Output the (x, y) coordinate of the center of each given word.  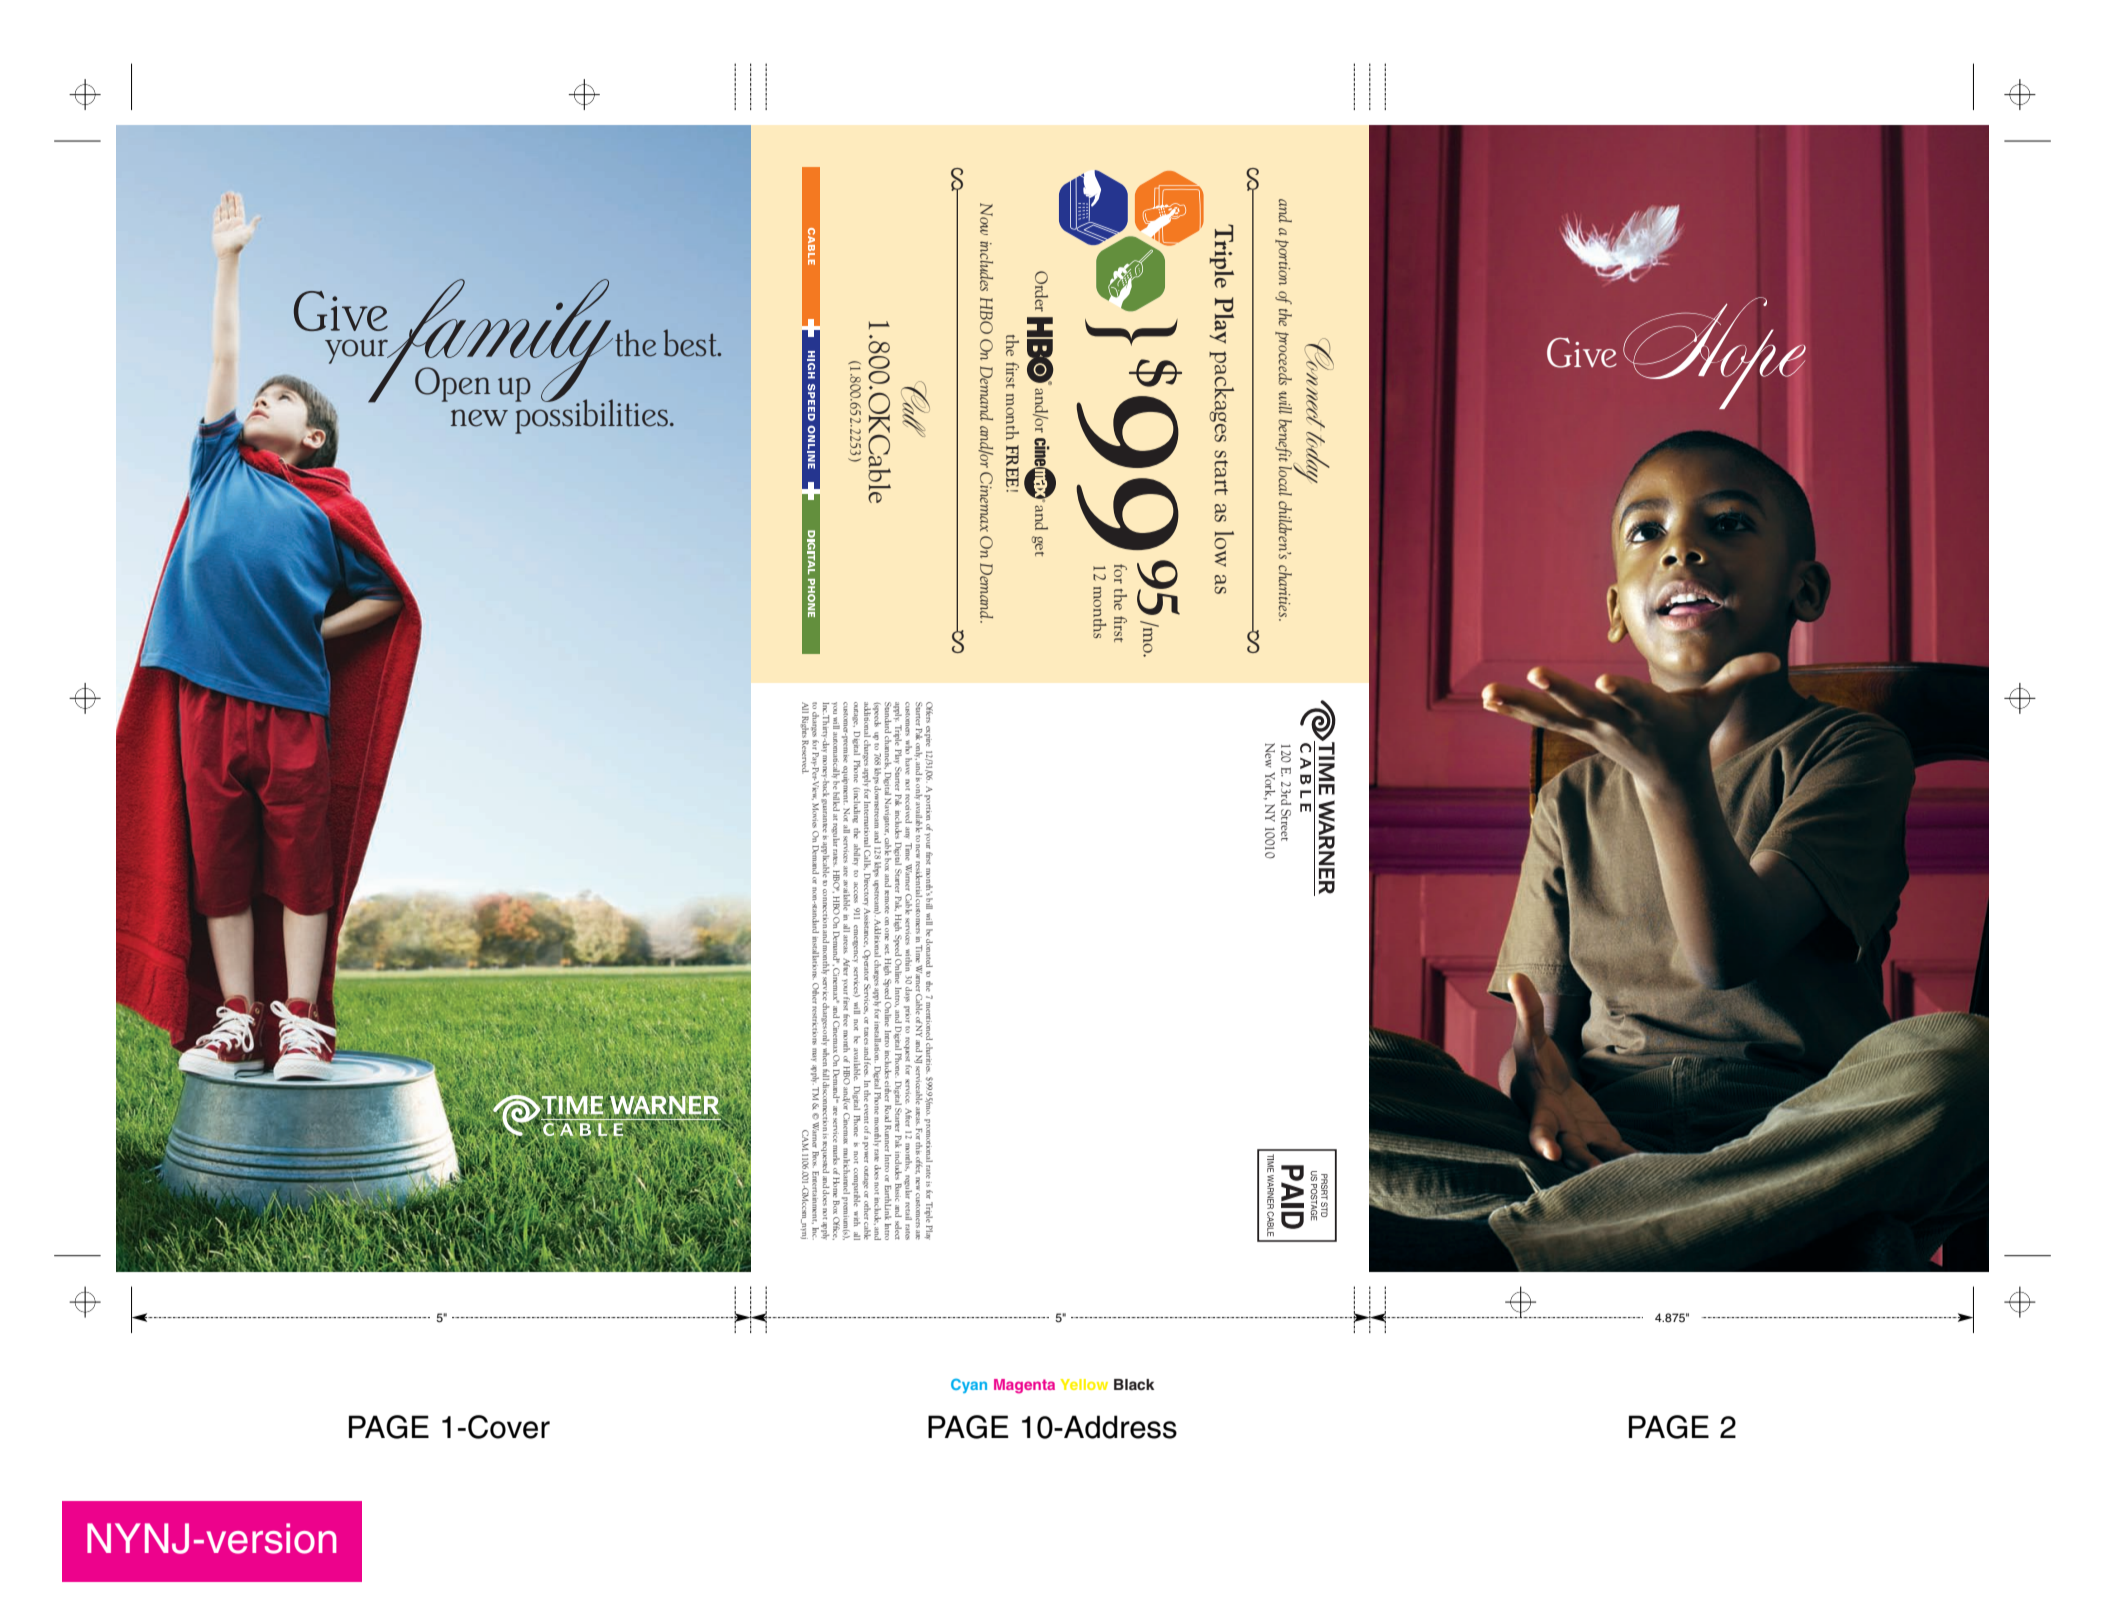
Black (1134, 1384)
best (691, 343)
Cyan (969, 1386)
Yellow (1084, 1384)
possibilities (591, 415)
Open (452, 384)
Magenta (1024, 1386)
